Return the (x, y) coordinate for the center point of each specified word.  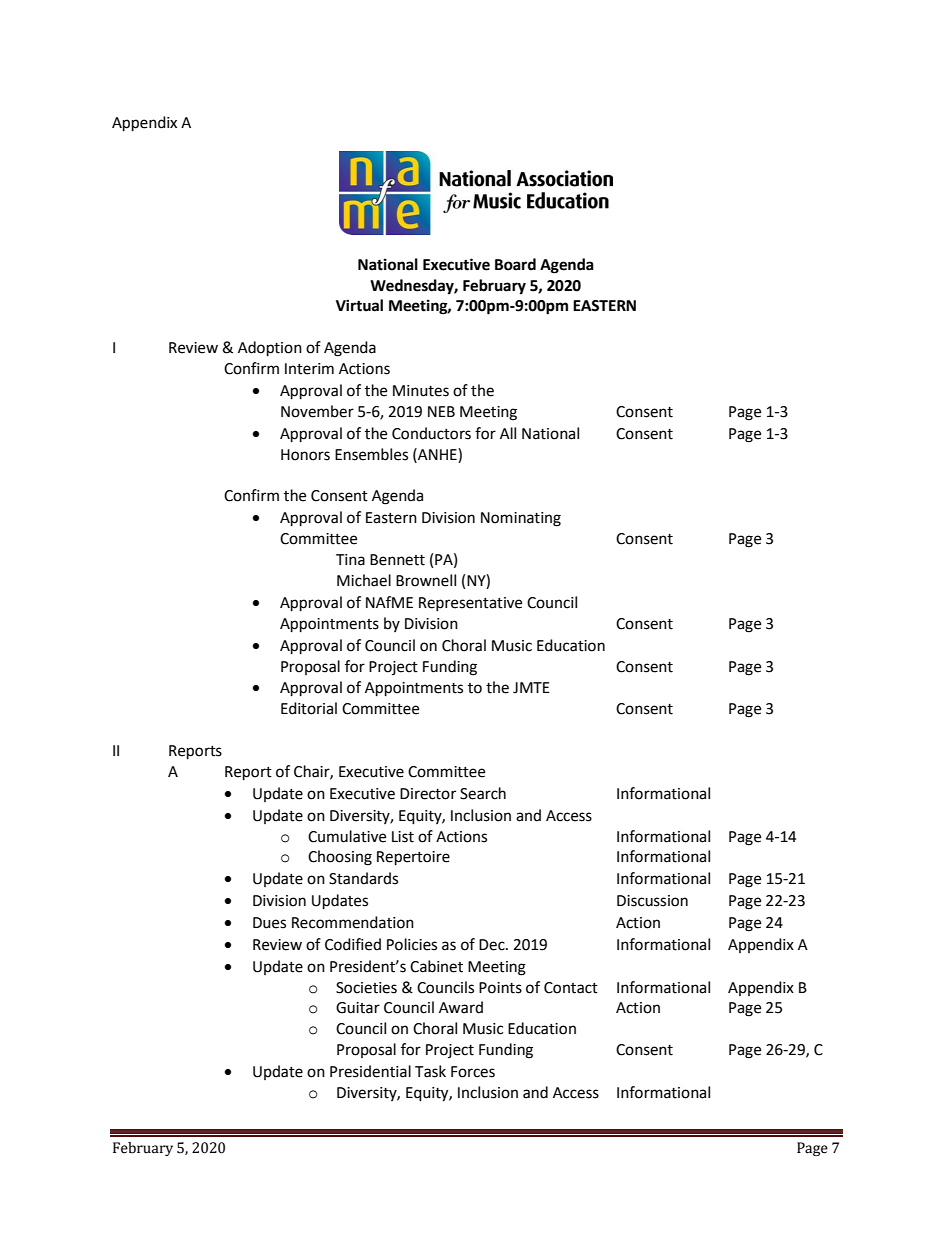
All (508, 433)
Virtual (359, 305)
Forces (473, 1072)
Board (515, 264)
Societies (366, 988)
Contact (571, 988)
